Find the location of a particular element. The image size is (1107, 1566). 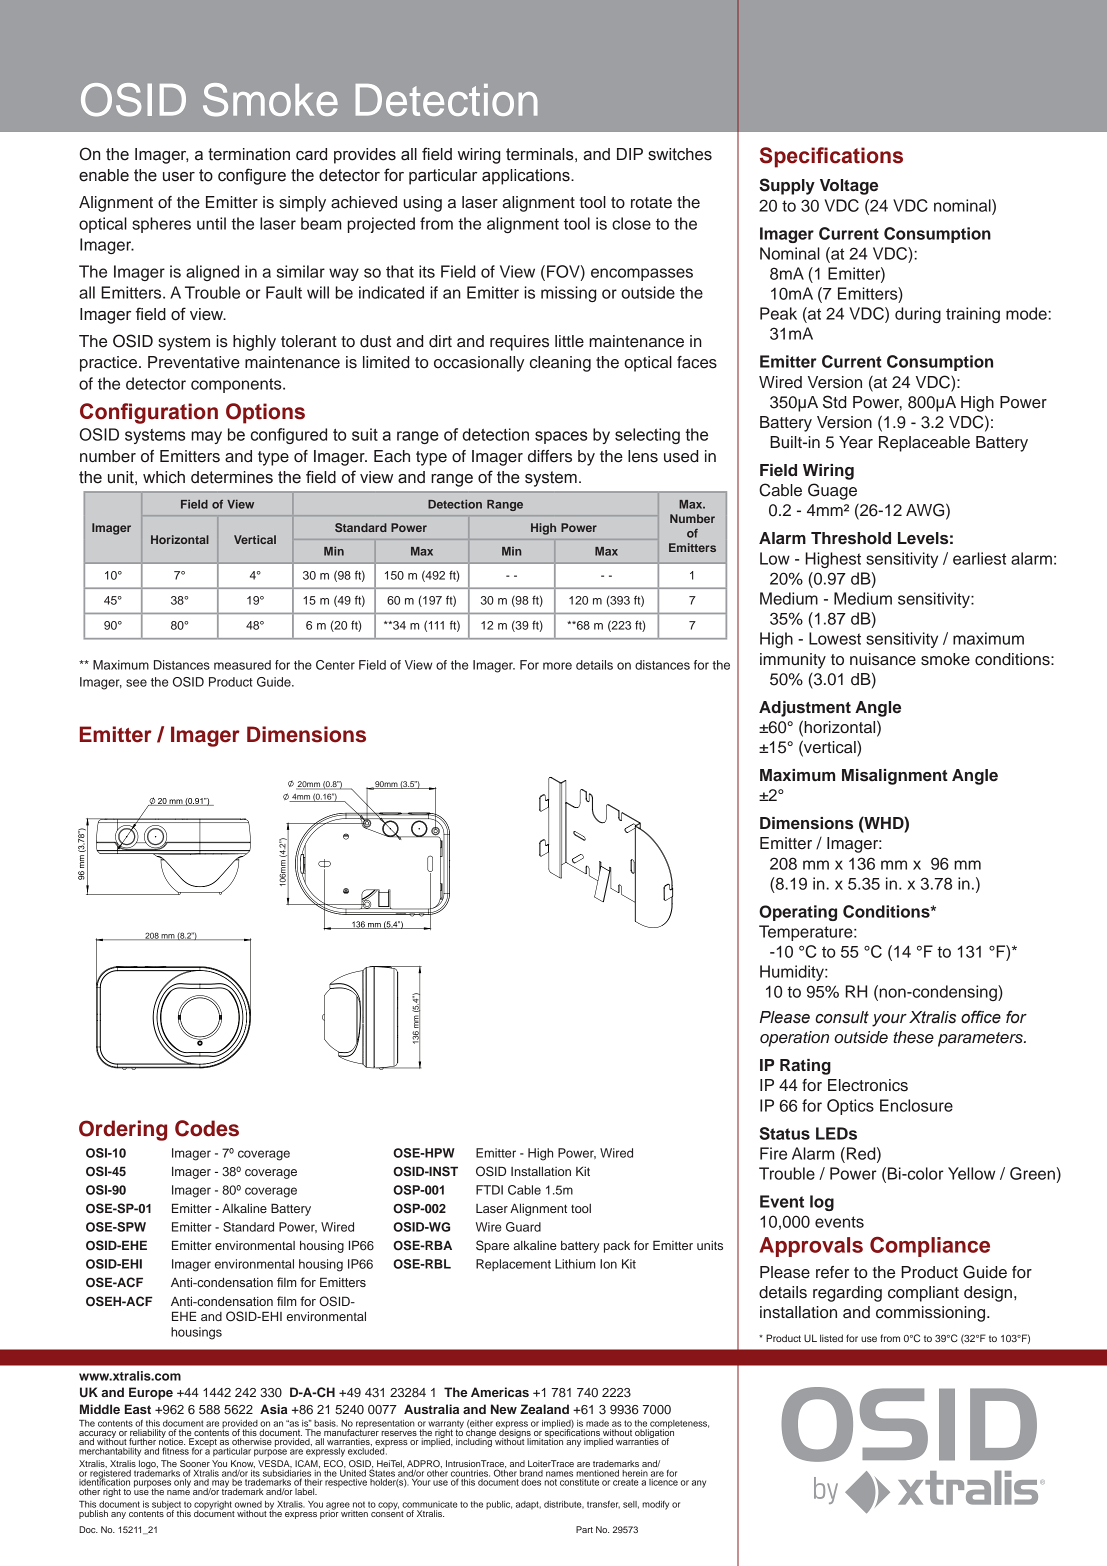

Voltage is located at coordinates (849, 187).
